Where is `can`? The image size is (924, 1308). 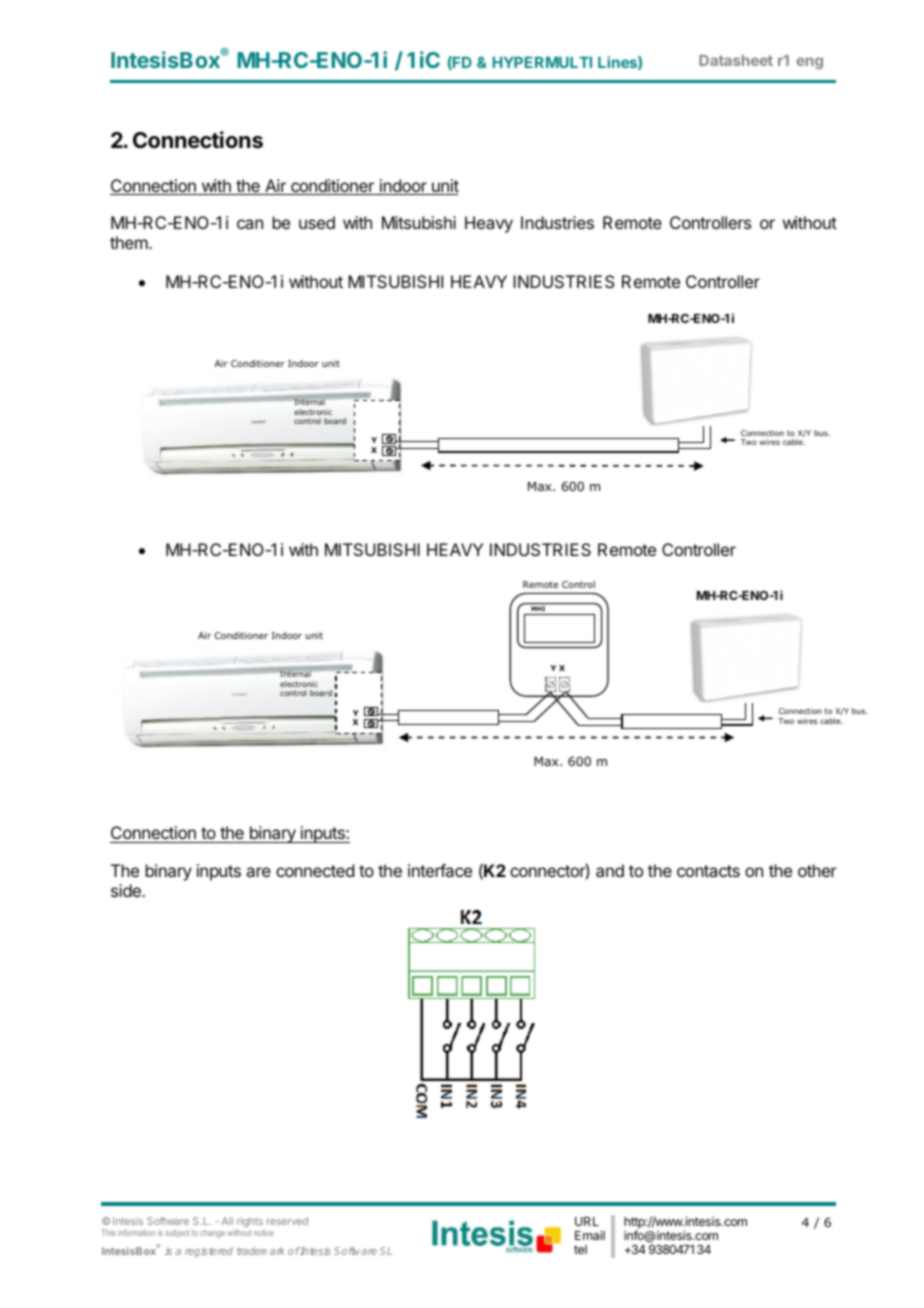 can is located at coordinates (250, 224).
